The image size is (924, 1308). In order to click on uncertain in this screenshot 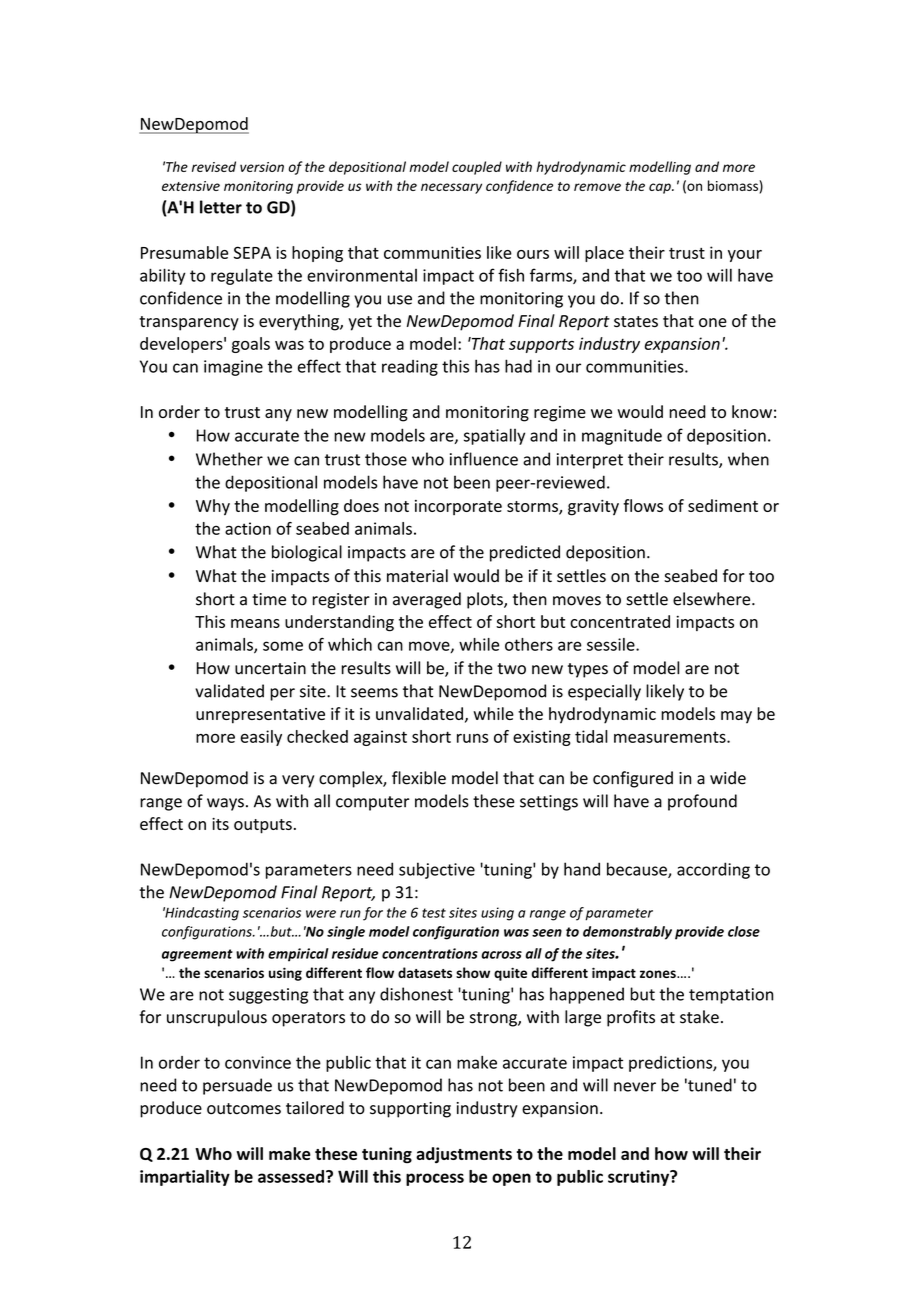, I will do `click(270, 668)`.
